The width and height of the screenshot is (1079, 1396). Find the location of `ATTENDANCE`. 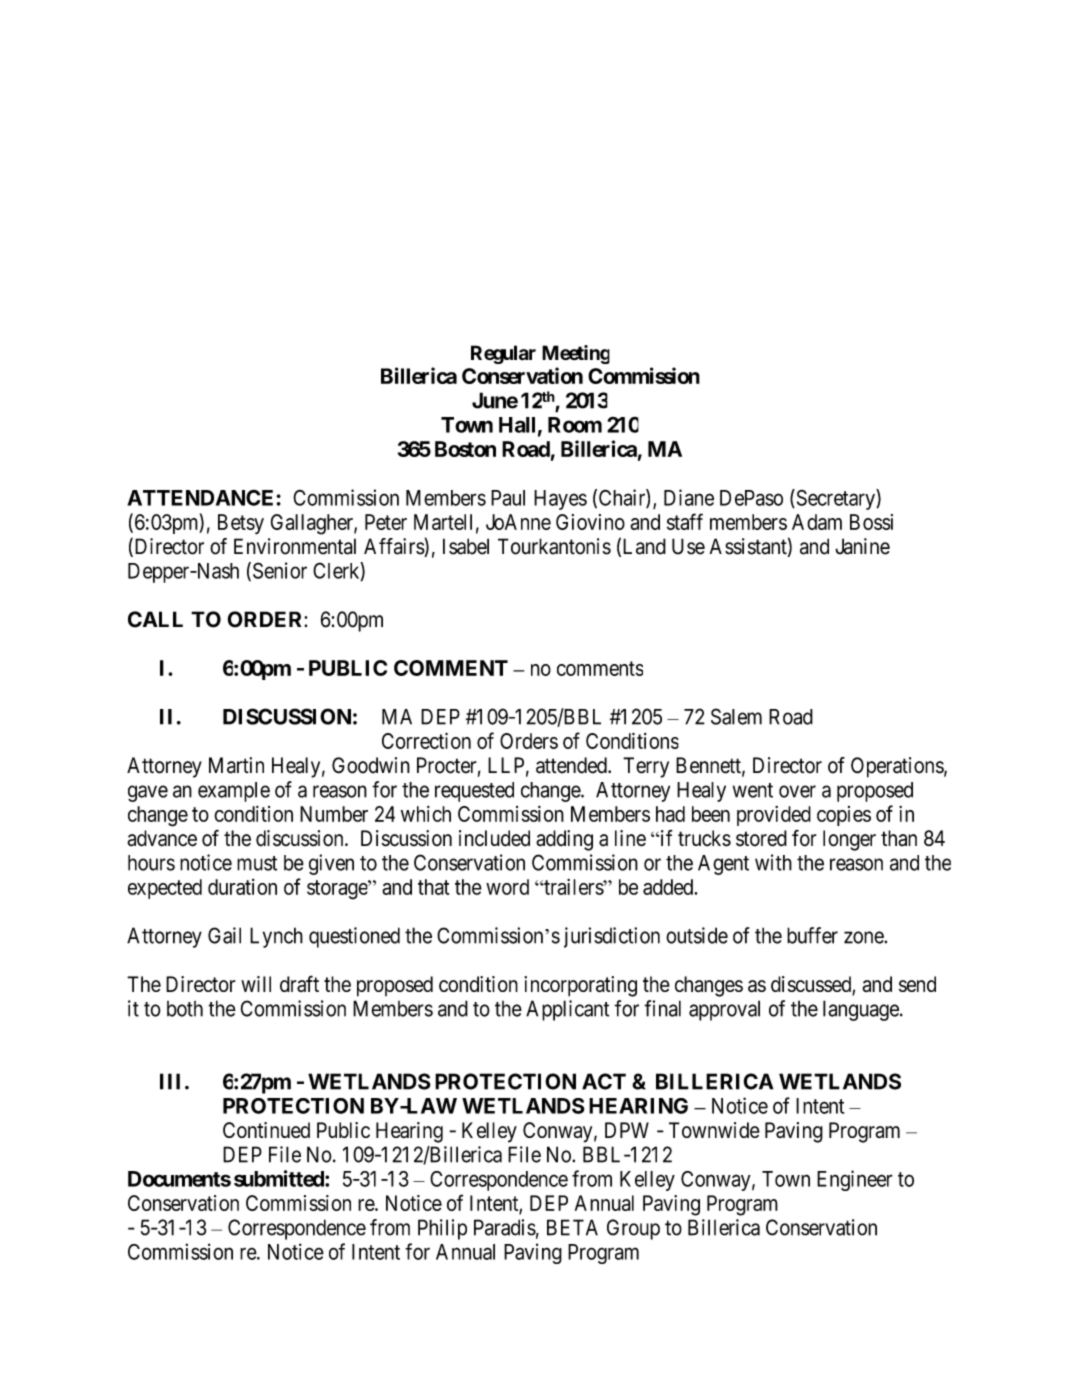

ATTENDANCE is located at coordinates (200, 497).
